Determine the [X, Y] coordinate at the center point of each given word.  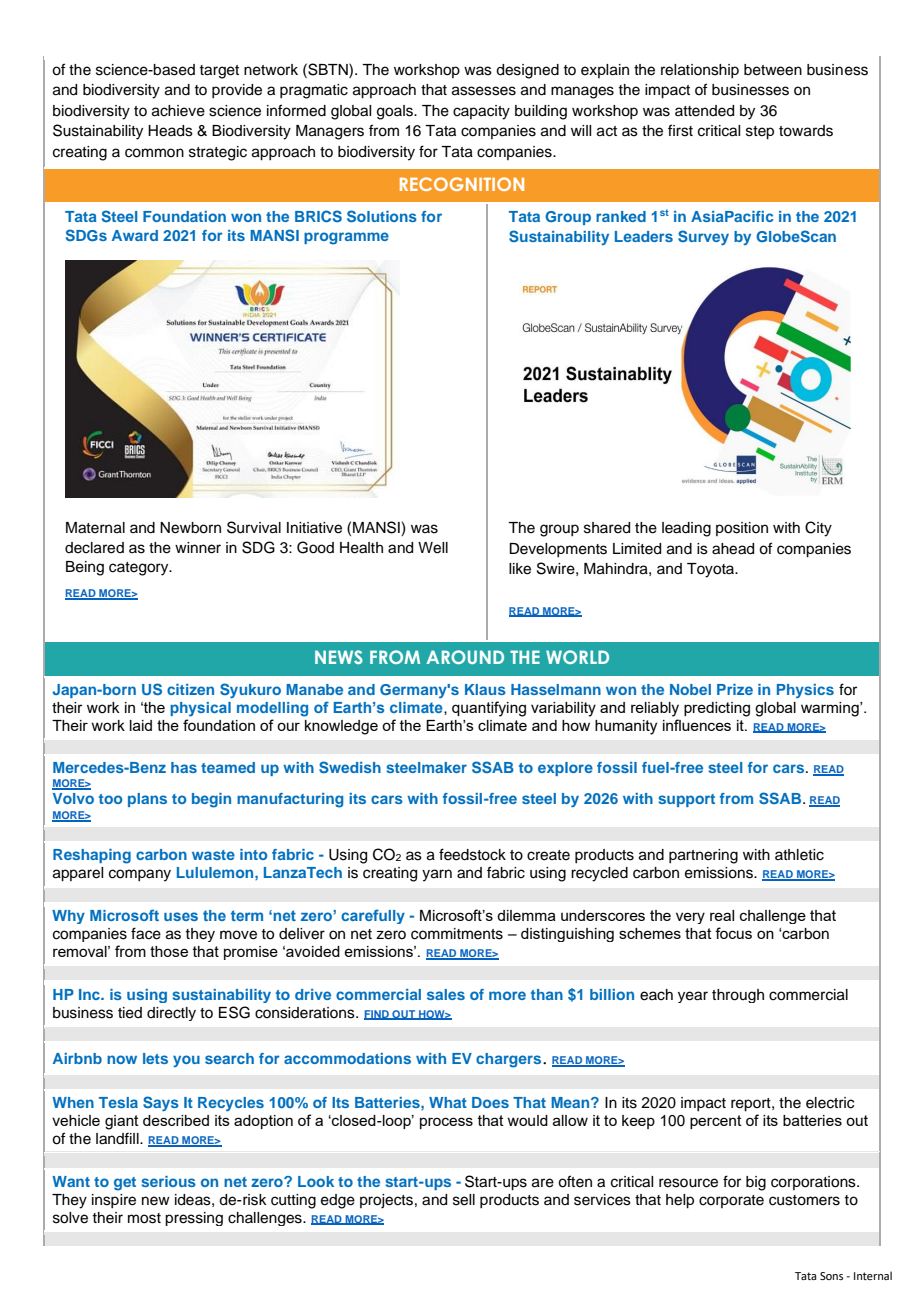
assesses [484, 91]
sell [464, 1200]
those [169, 951]
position [742, 529]
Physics [805, 691]
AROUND [465, 657]
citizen [190, 689]
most [144, 1218]
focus [733, 933]
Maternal [95, 528]
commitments [457, 934]
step [760, 133]
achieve [178, 111]
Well [433, 548]
